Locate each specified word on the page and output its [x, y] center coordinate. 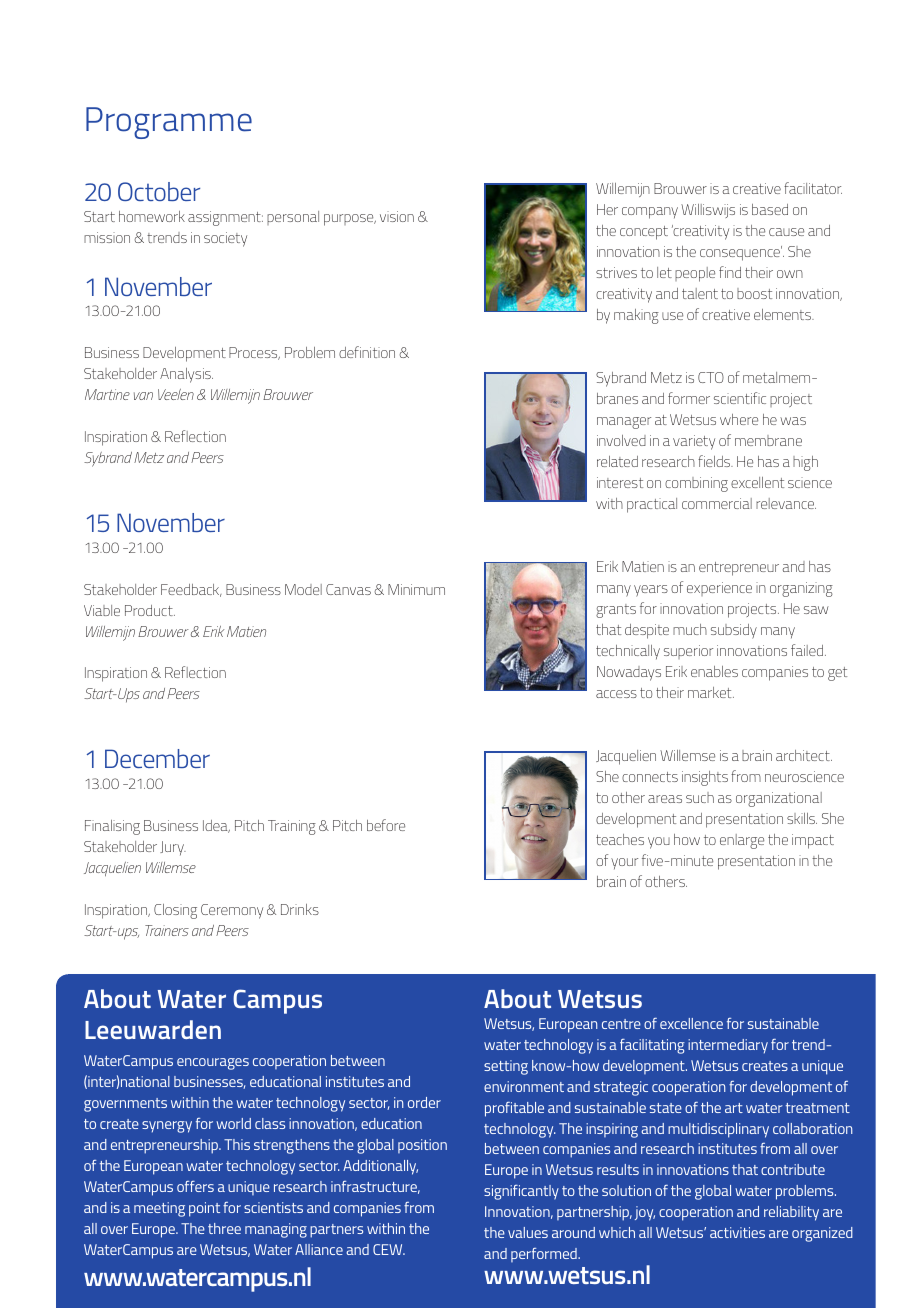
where [739, 419]
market [711, 692]
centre [621, 1024]
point [204, 1209]
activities [737, 1232]
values [528, 1232]
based [770, 209]
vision [397, 216]
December [157, 758]
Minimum [416, 589]
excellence [691, 1023]
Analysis [186, 375]
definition [367, 352]
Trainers [167, 930]
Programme [169, 123]
